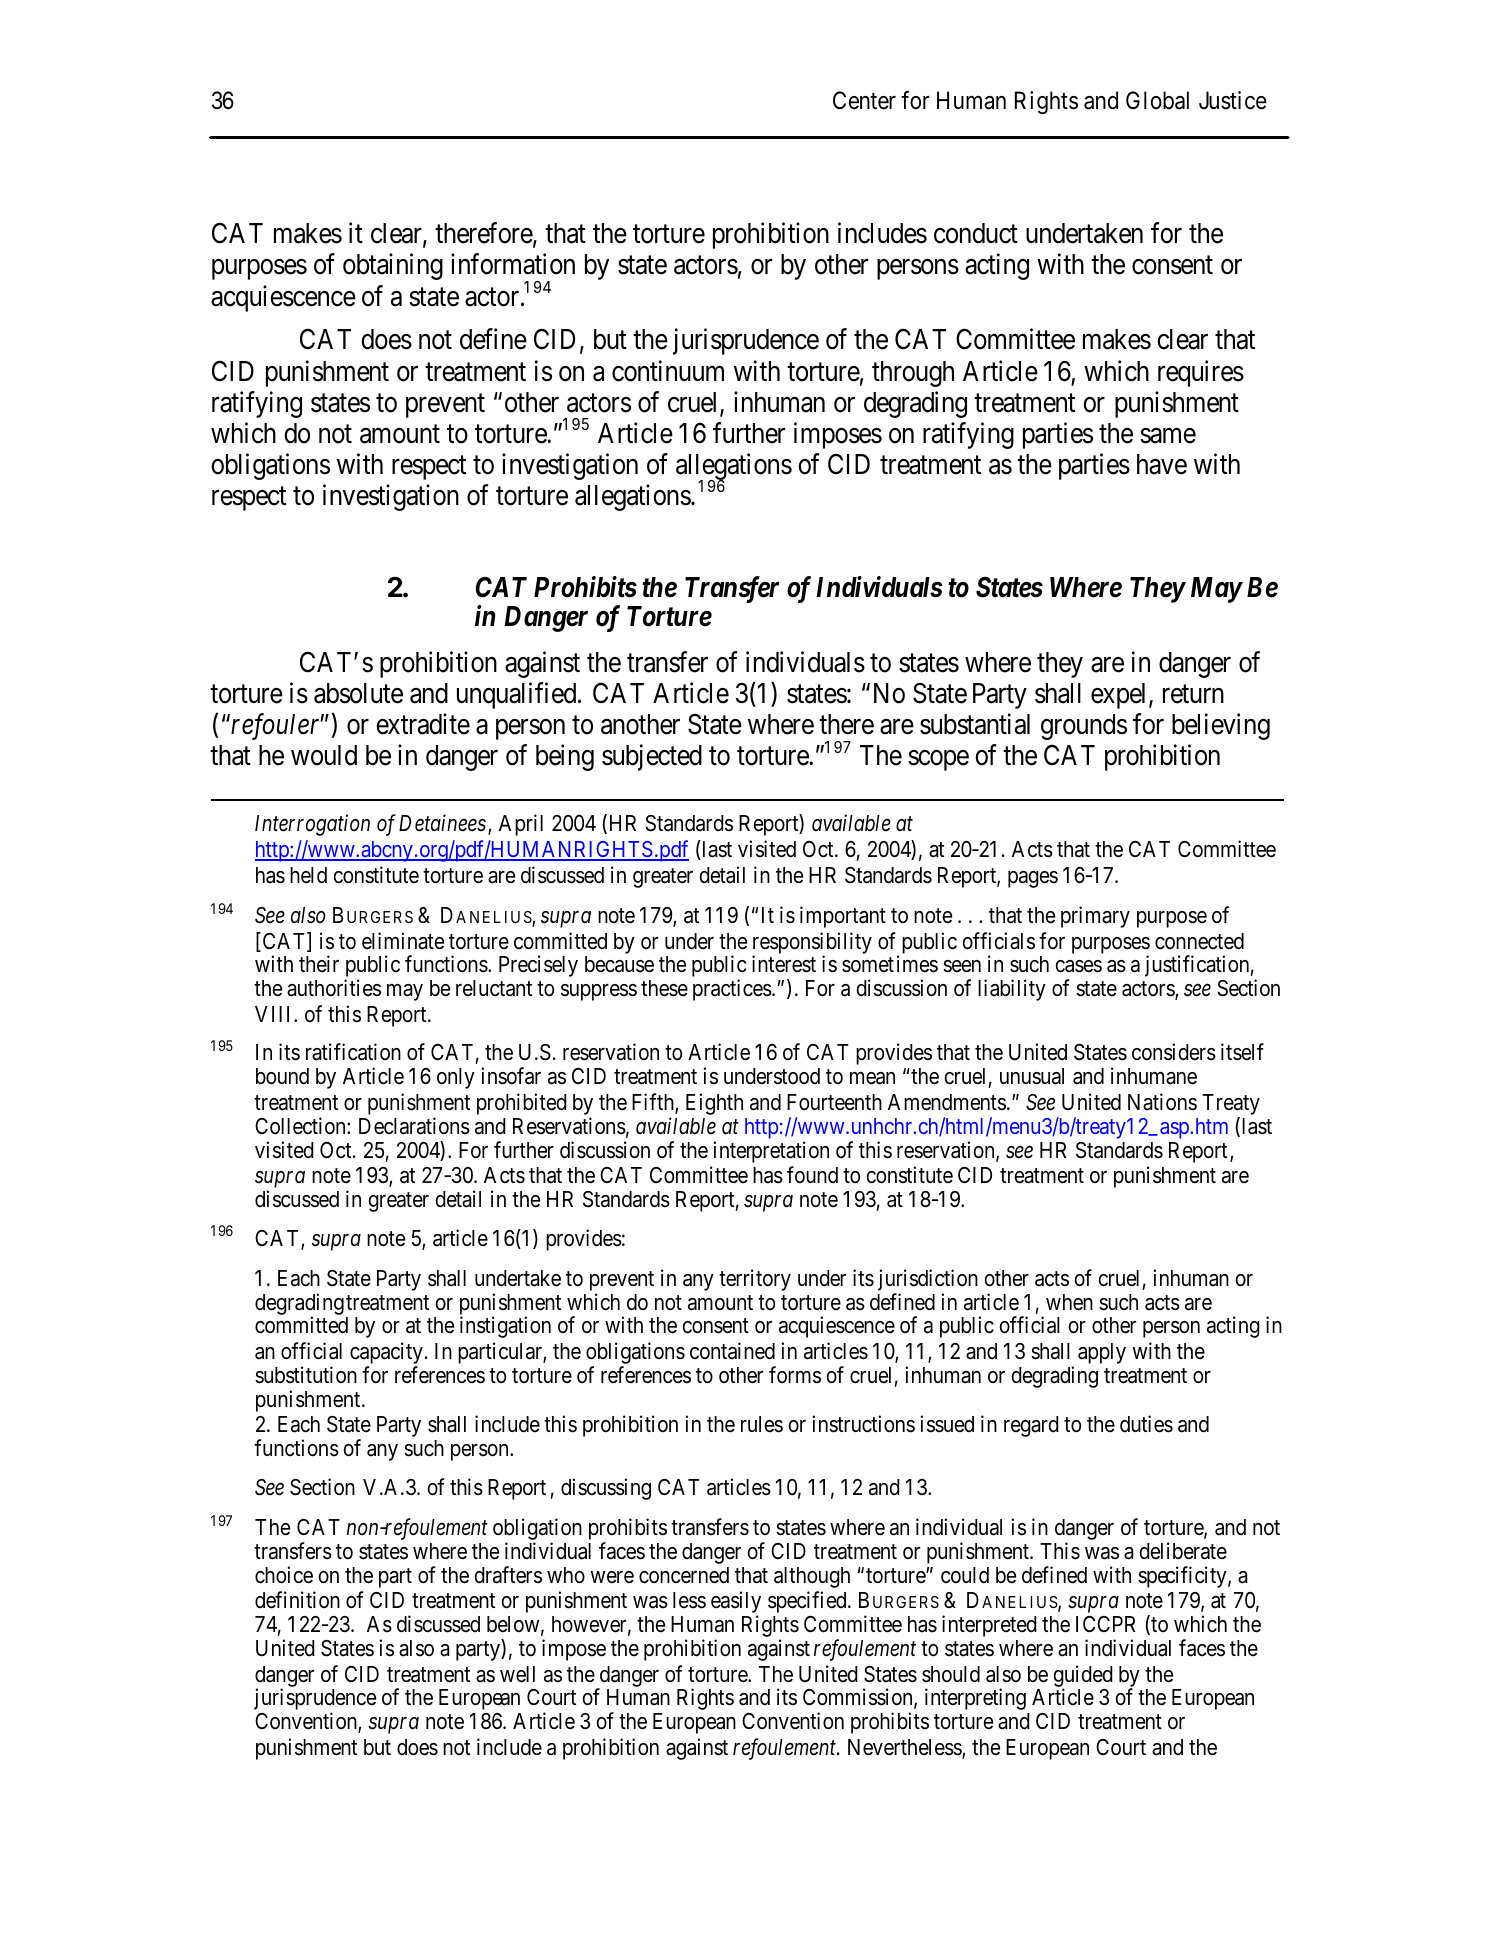  I want to click on primary, so click(1095, 917).
